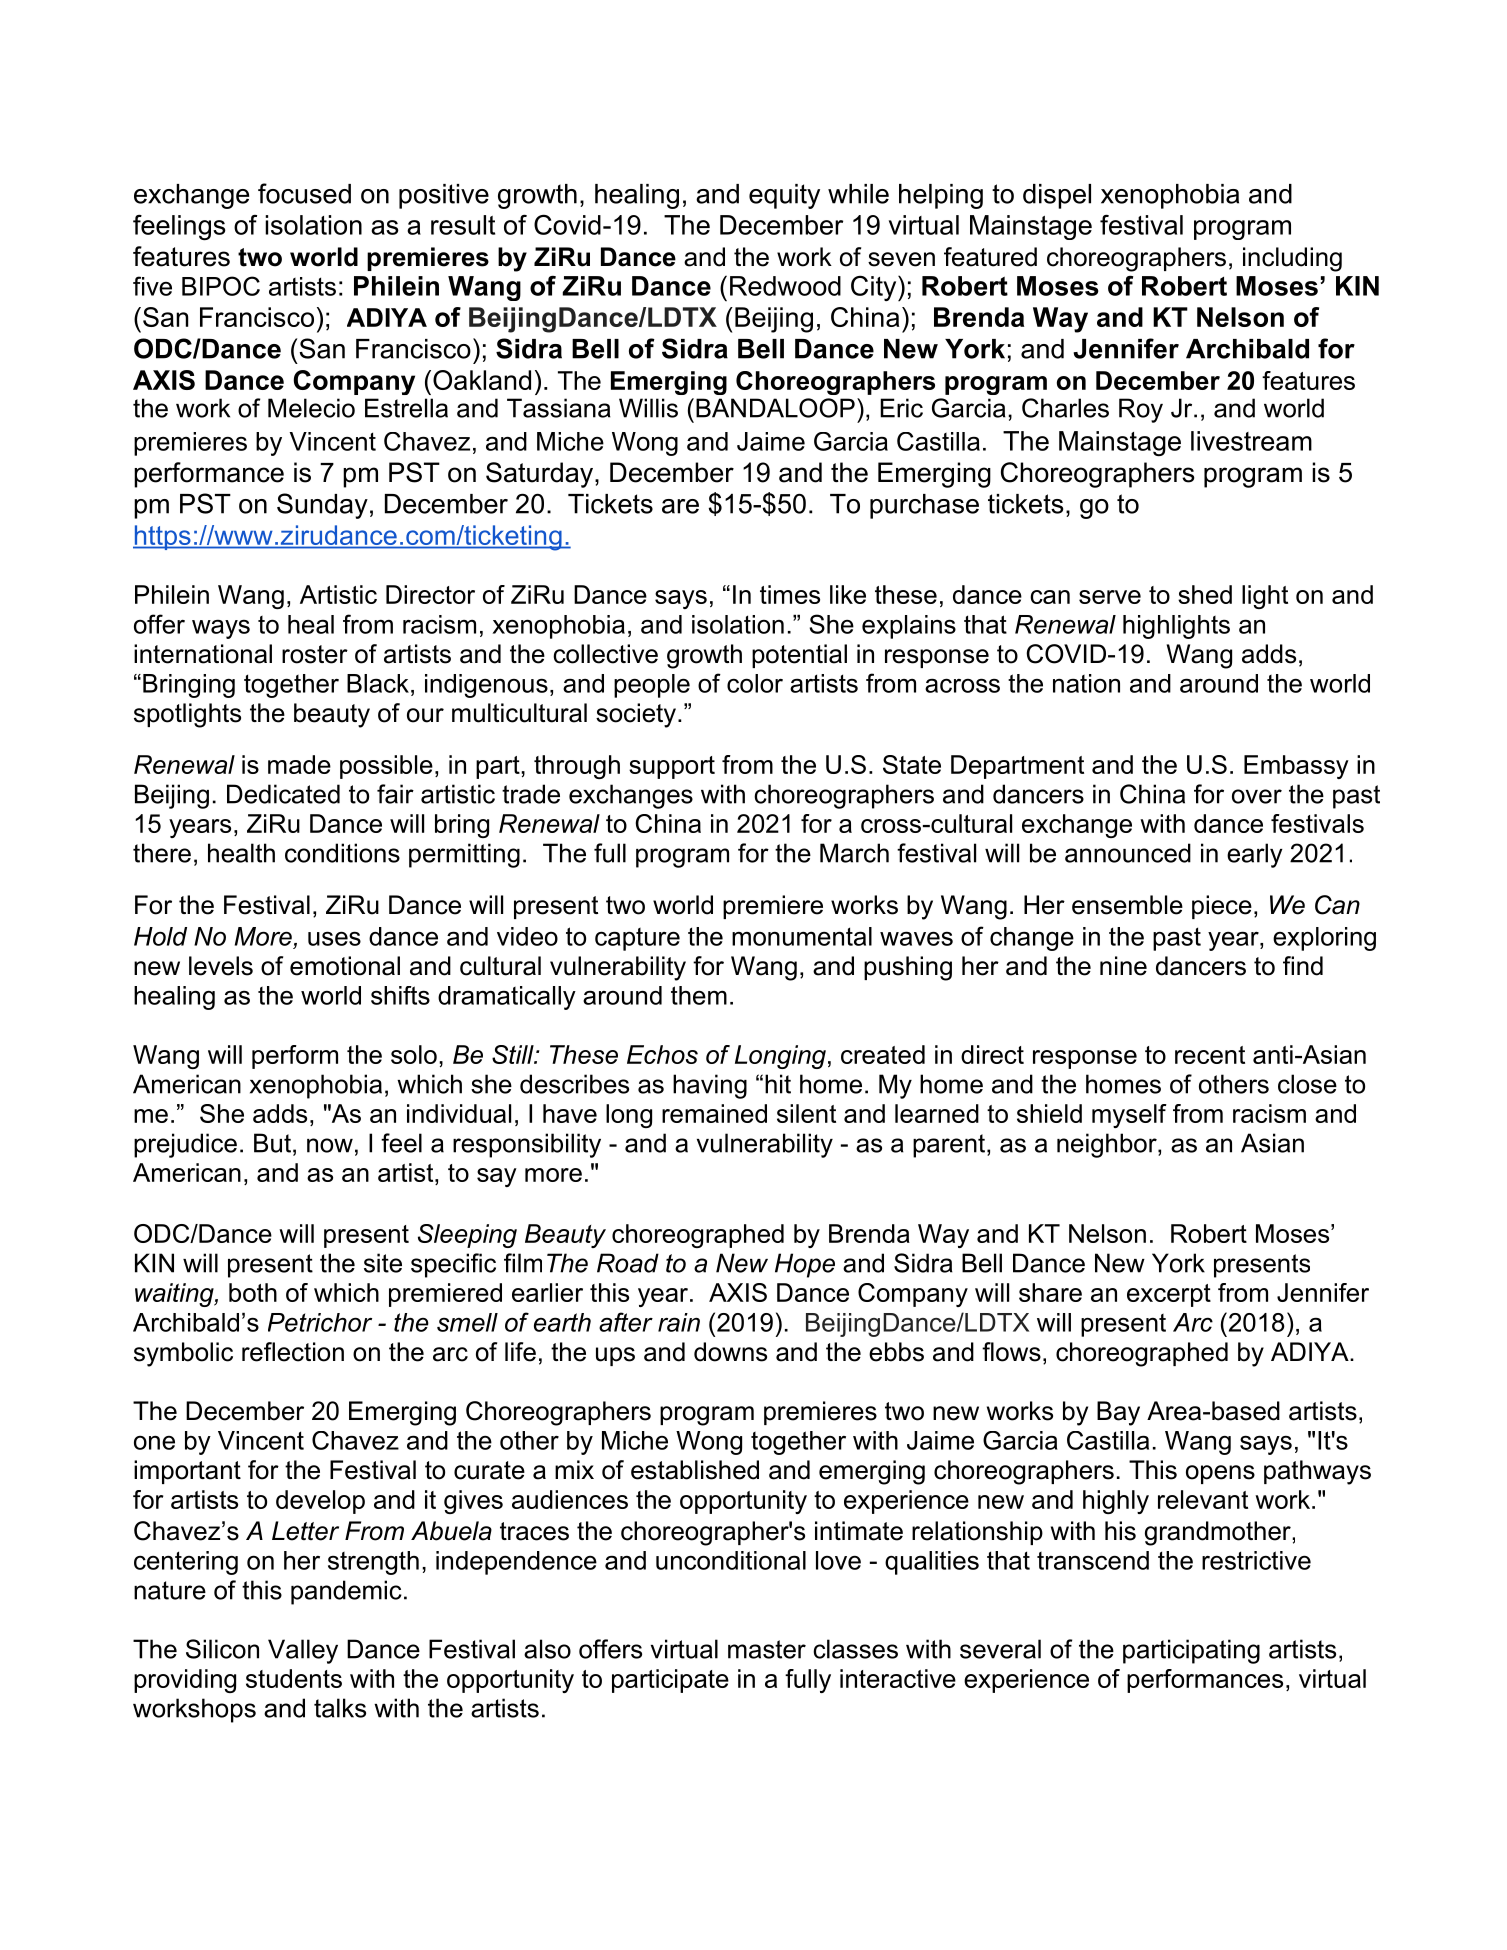  What do you see at coordinates (283, 794) in the screenshot?
I see `Dedicated` at bounding box center [283, 794].
